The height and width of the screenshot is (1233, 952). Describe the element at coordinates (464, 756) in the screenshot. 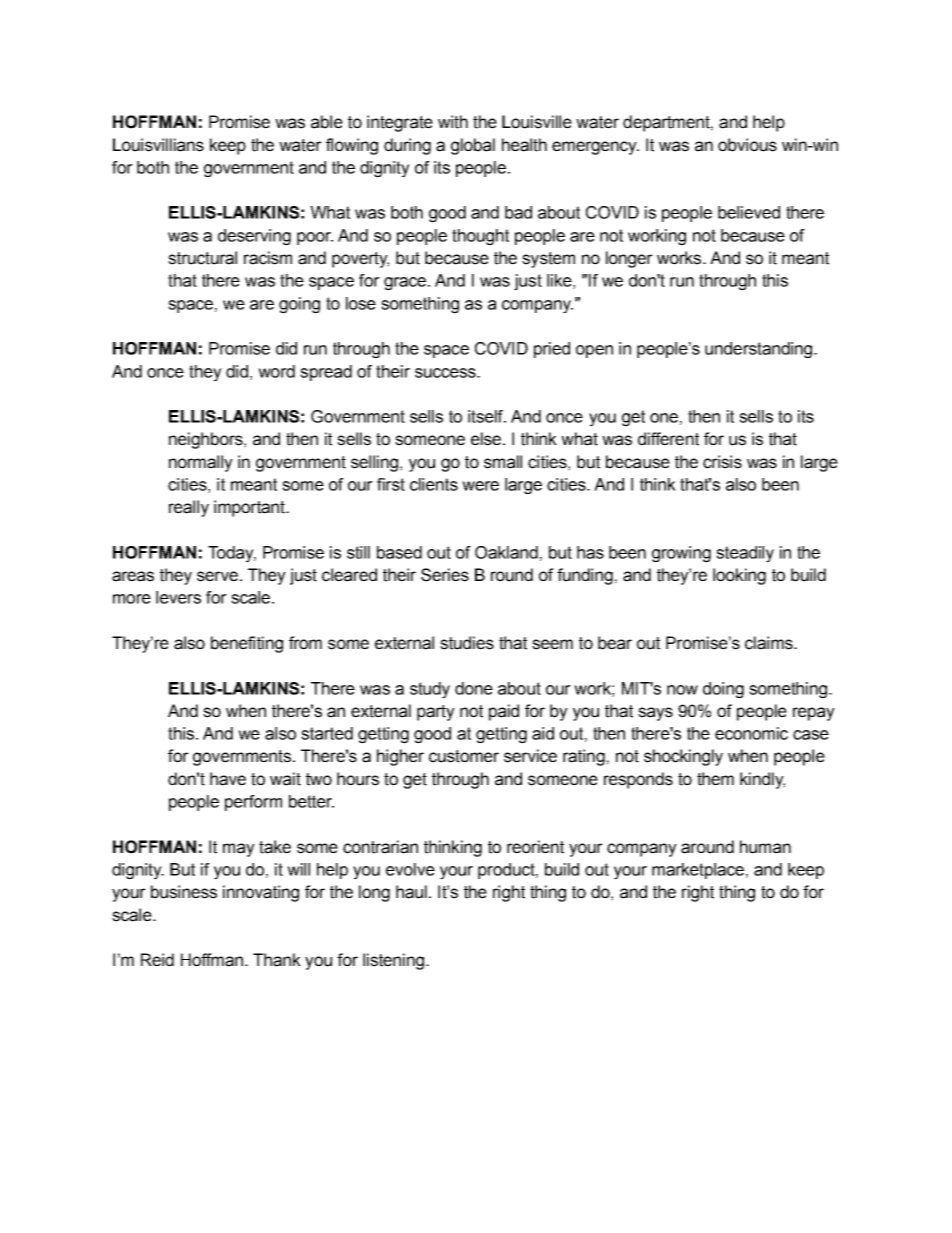

I see `customer` at that location.
